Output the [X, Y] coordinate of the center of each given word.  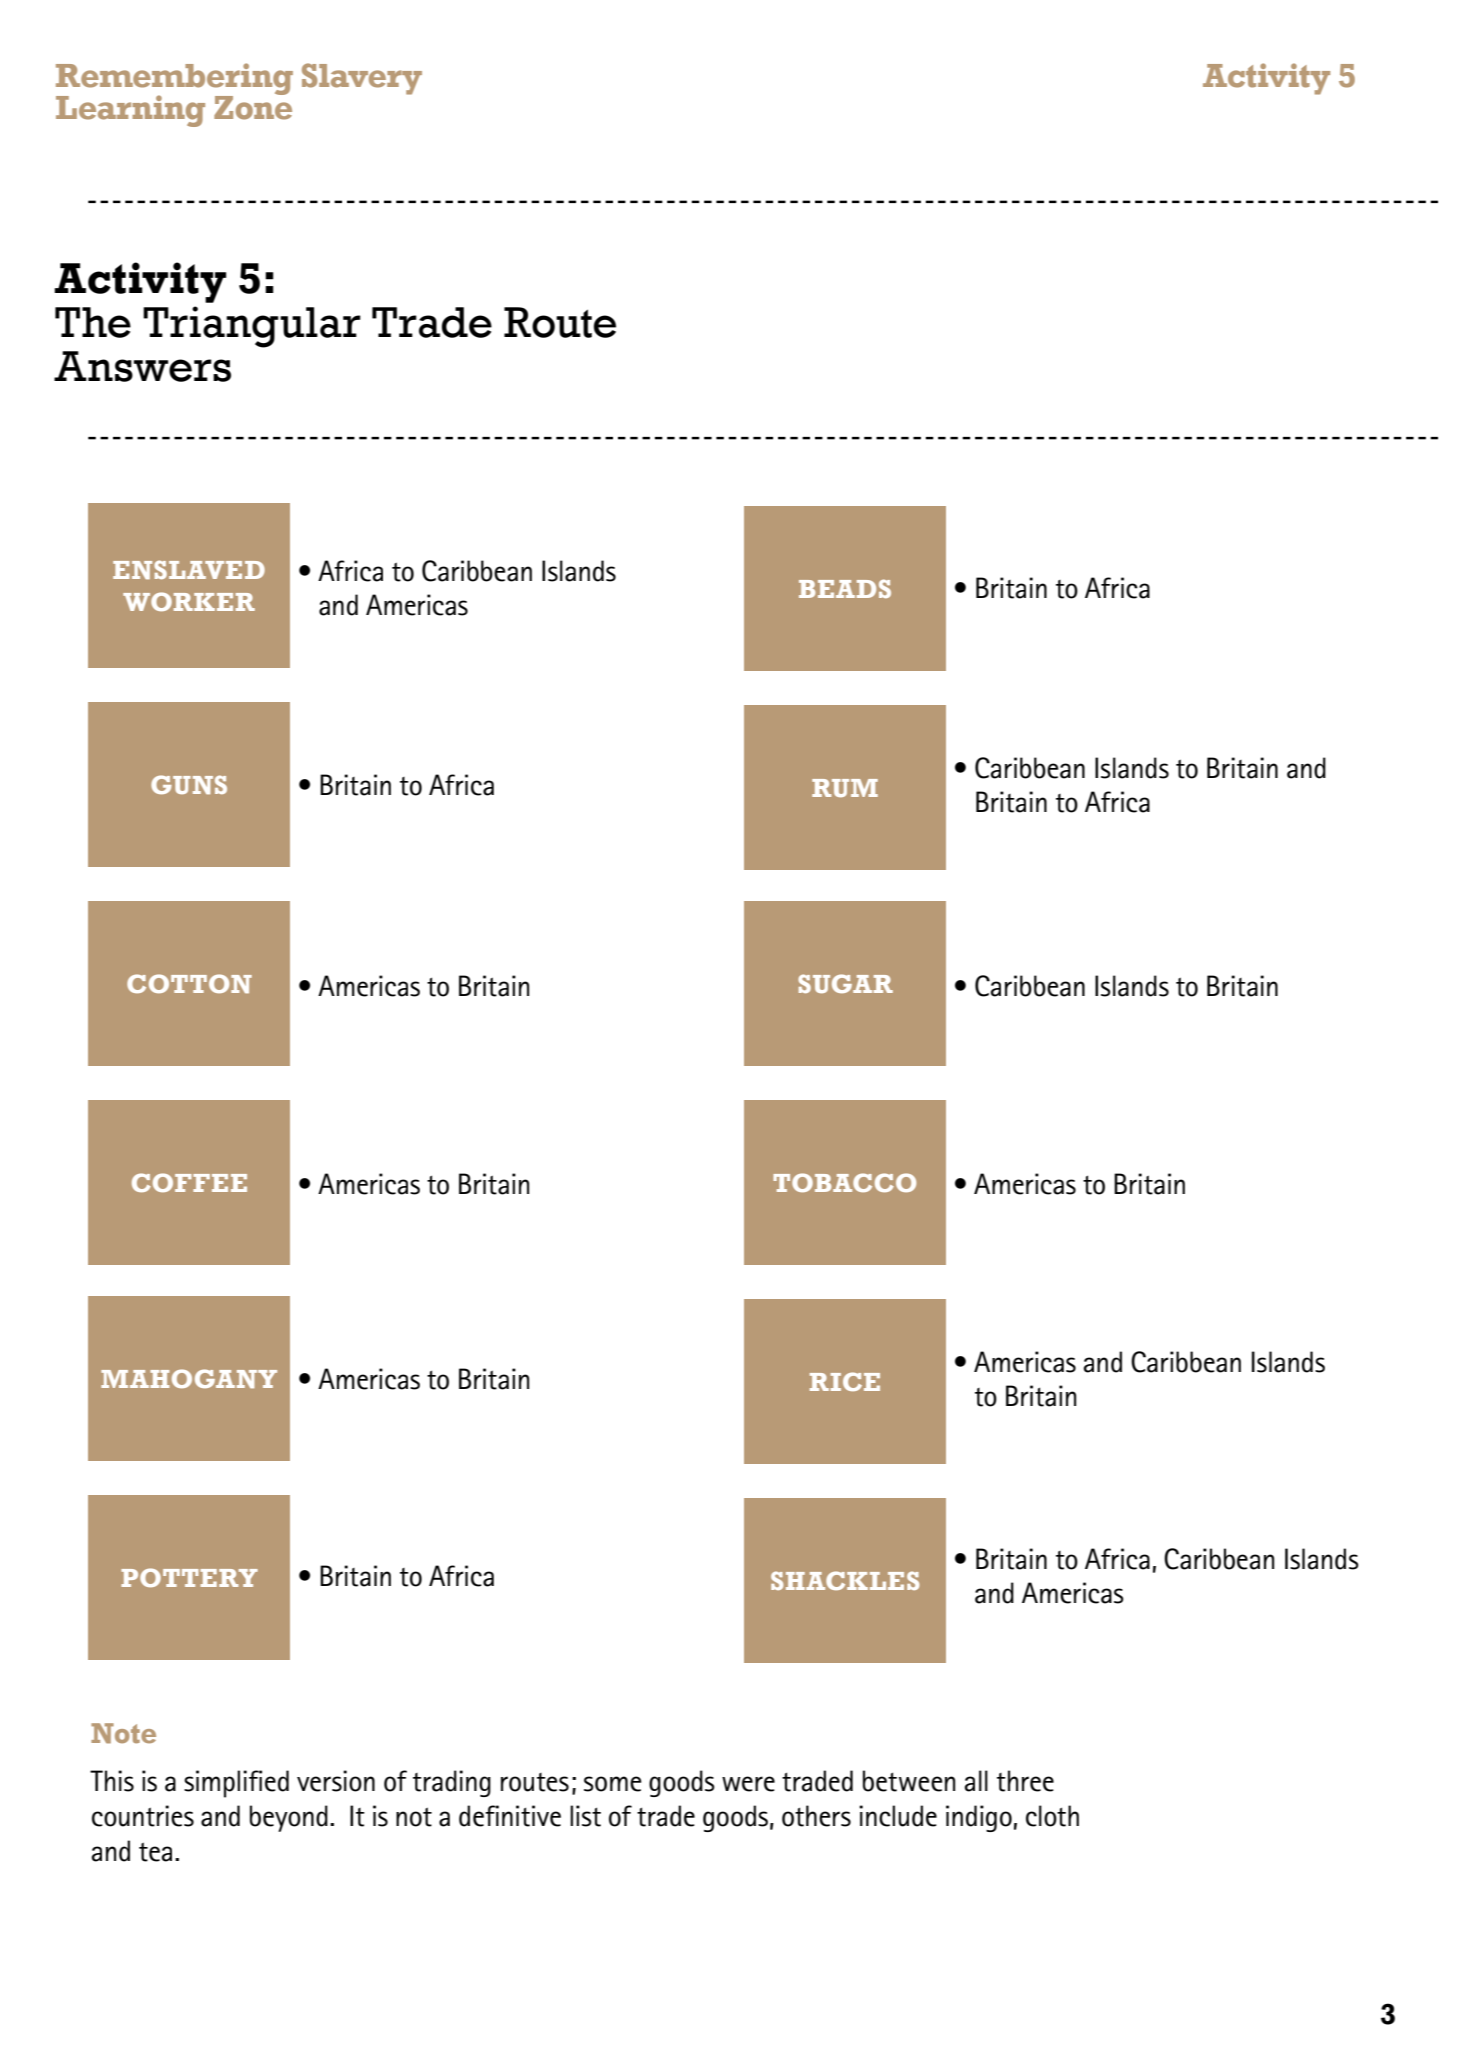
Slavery [362, 79]
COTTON [189, 983]
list [585, 1816]
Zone [253, 106]
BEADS [845, 588]
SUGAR [845, 983]
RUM [845, 788]
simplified [236, 1784]
